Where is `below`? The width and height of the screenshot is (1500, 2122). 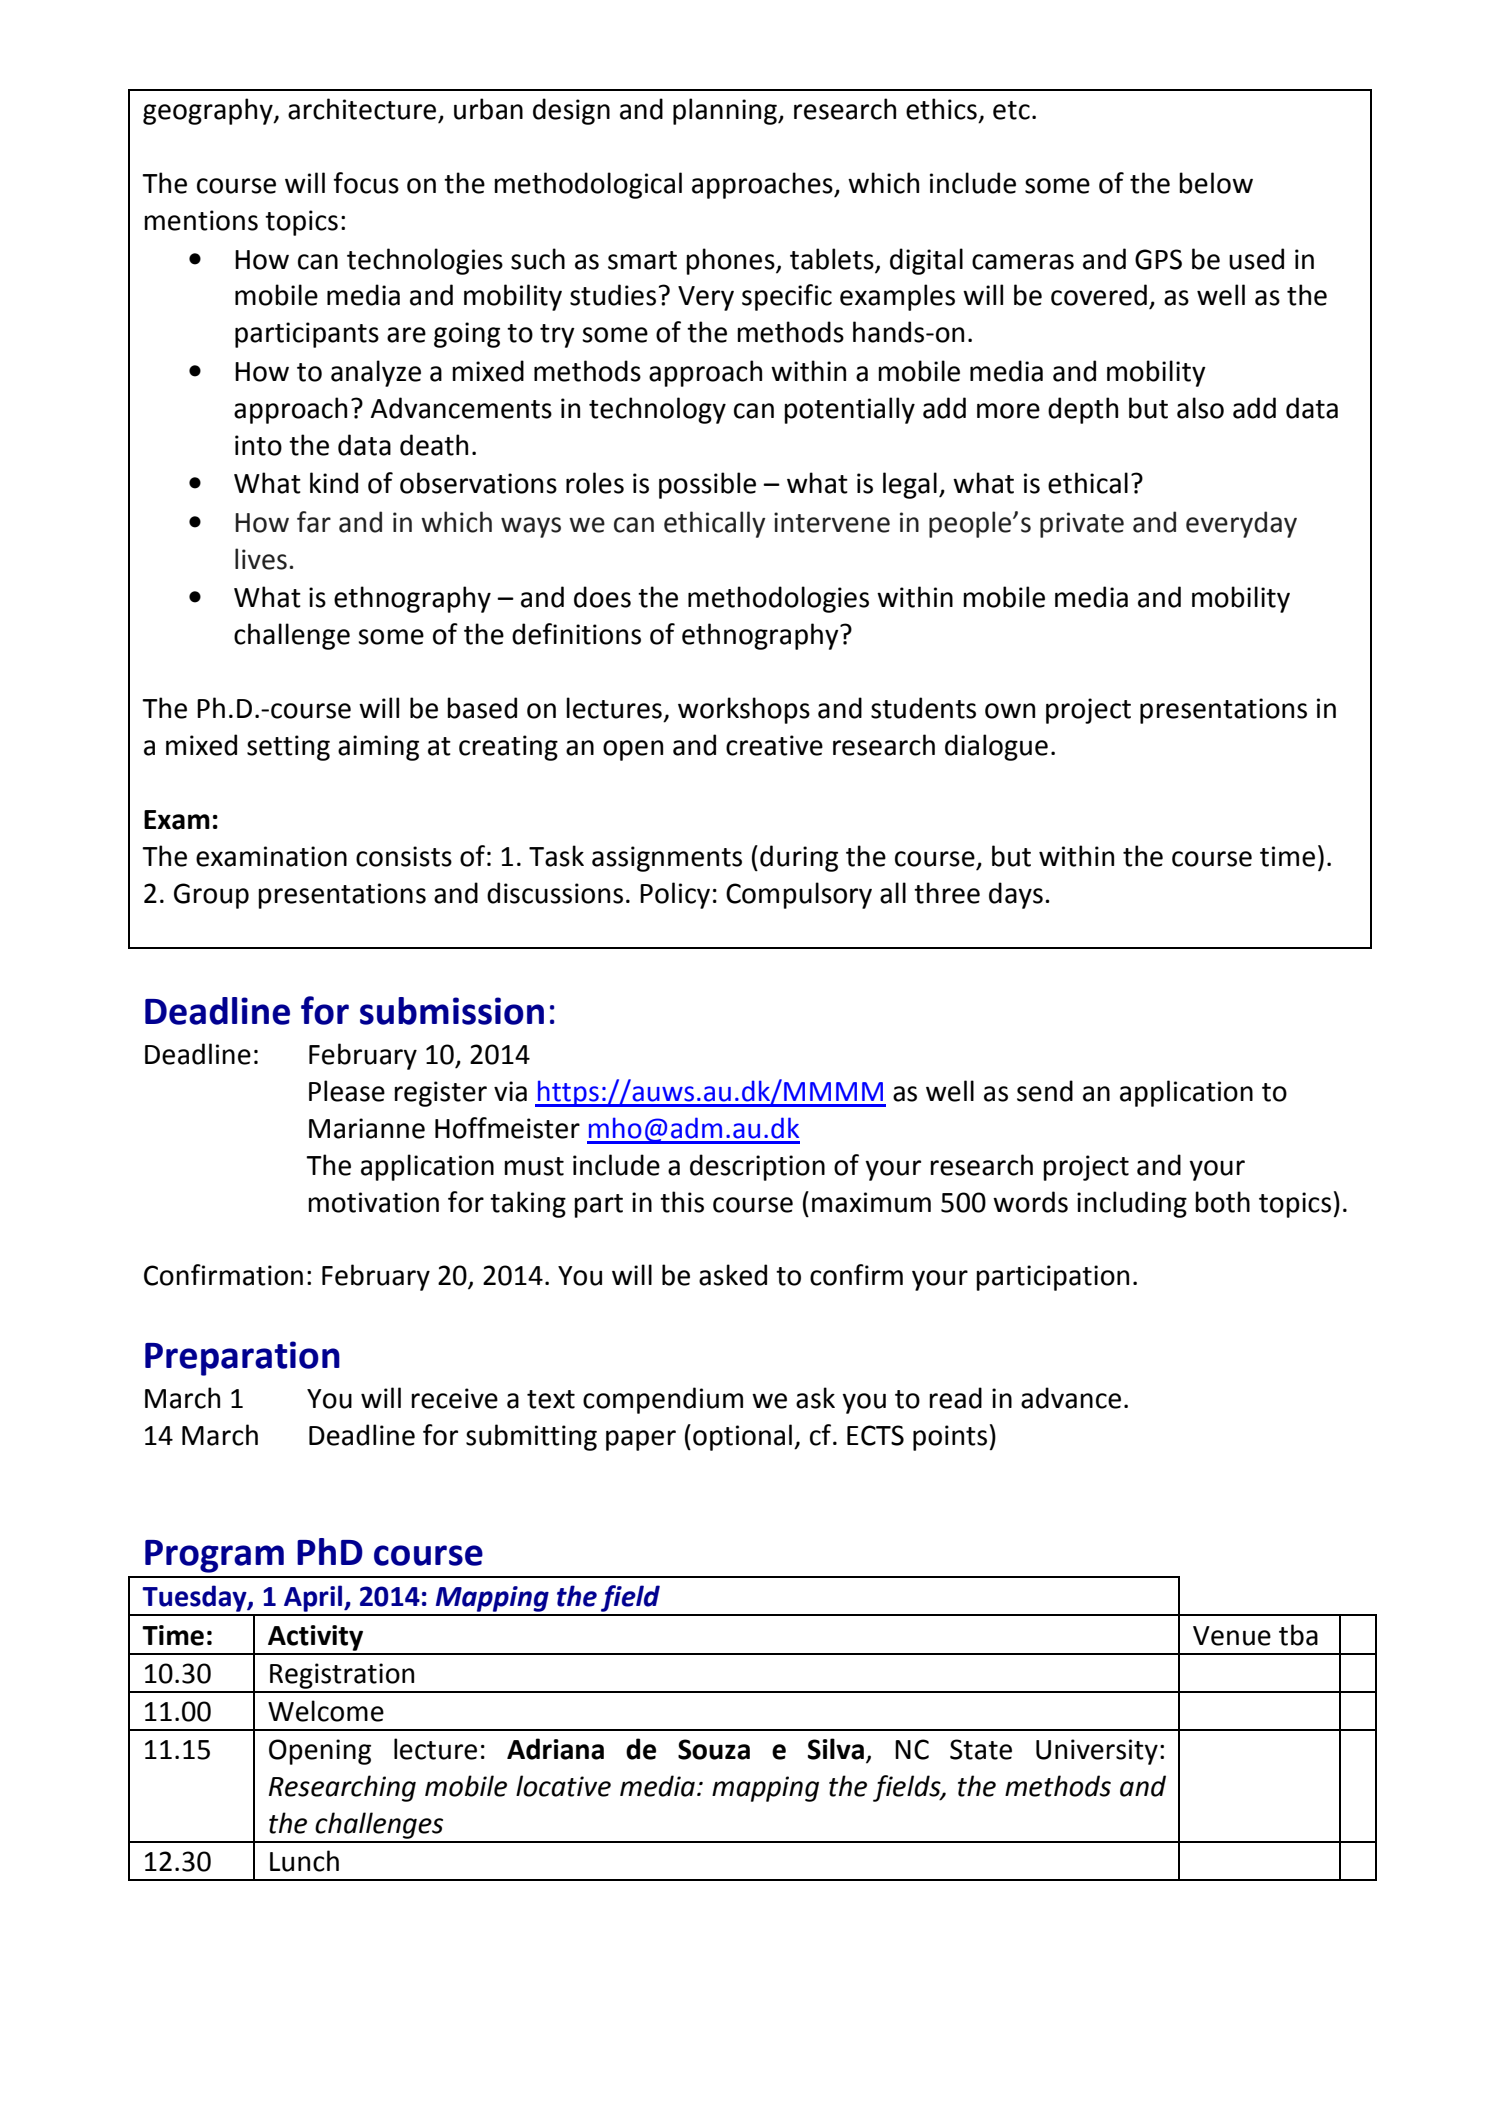 below is located at coordinates (1216, 183).
